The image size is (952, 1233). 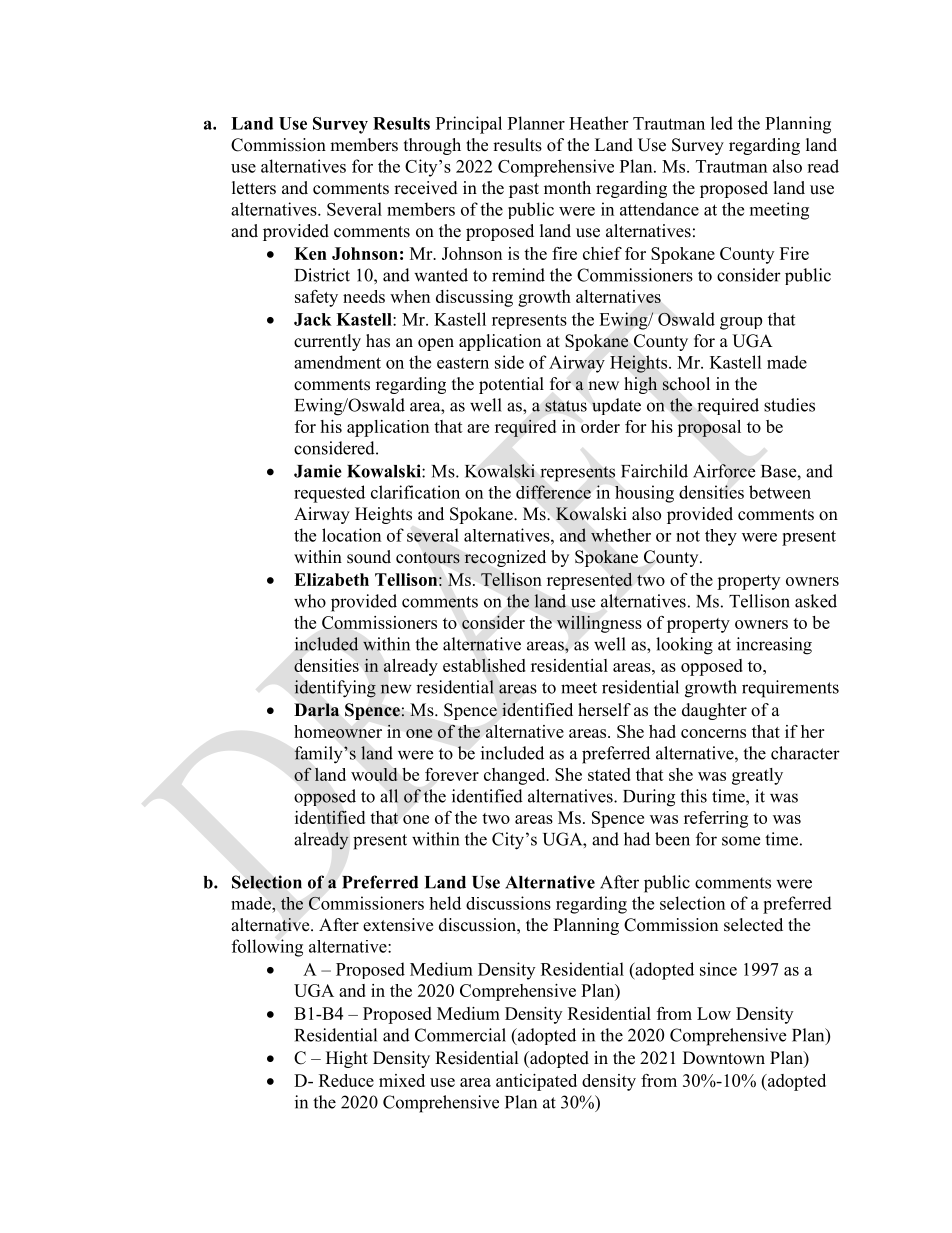 I want to click on past, so click(x=524, y=190).
